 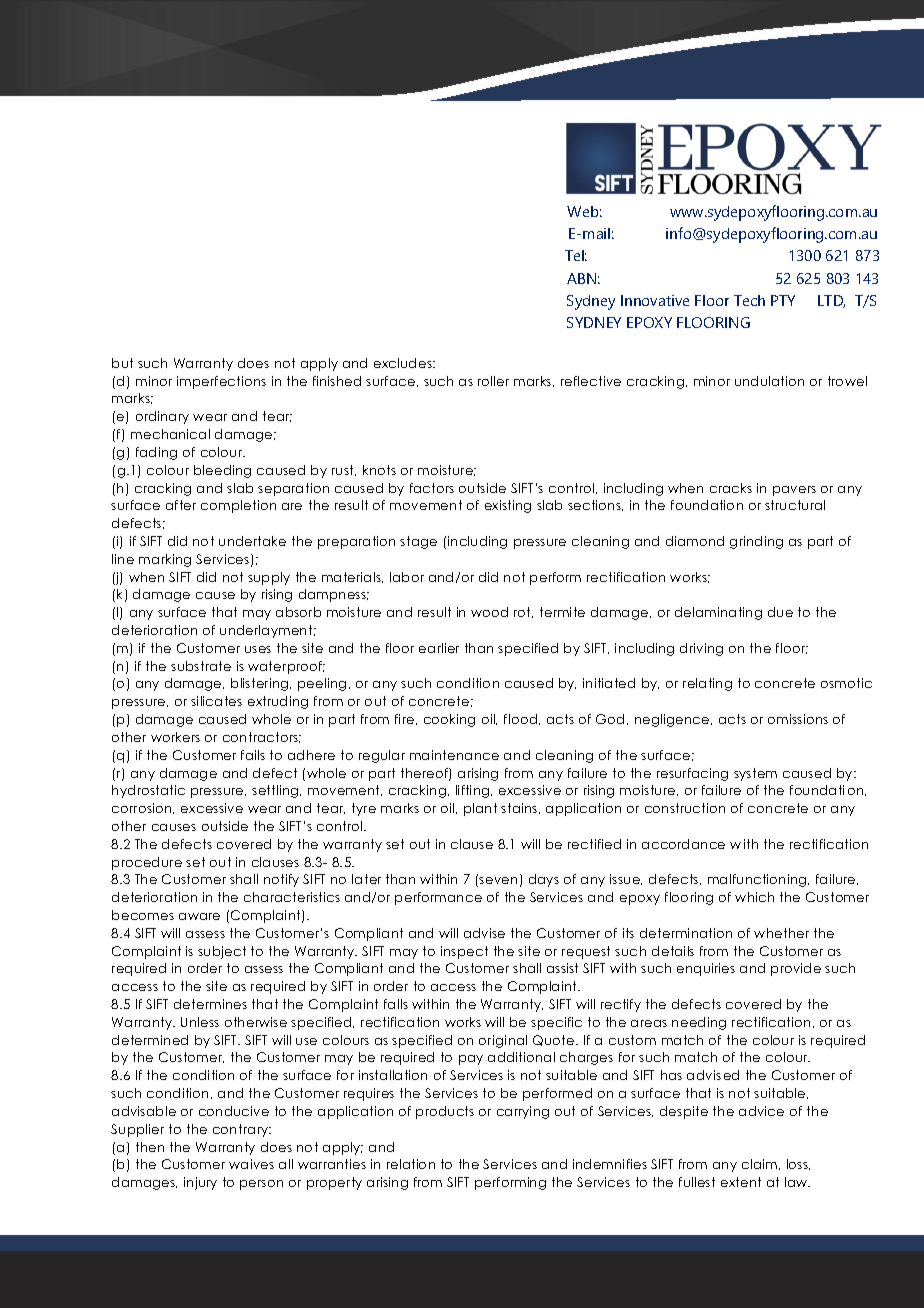 I want to click on relation, so click(x=411, y=1164).
